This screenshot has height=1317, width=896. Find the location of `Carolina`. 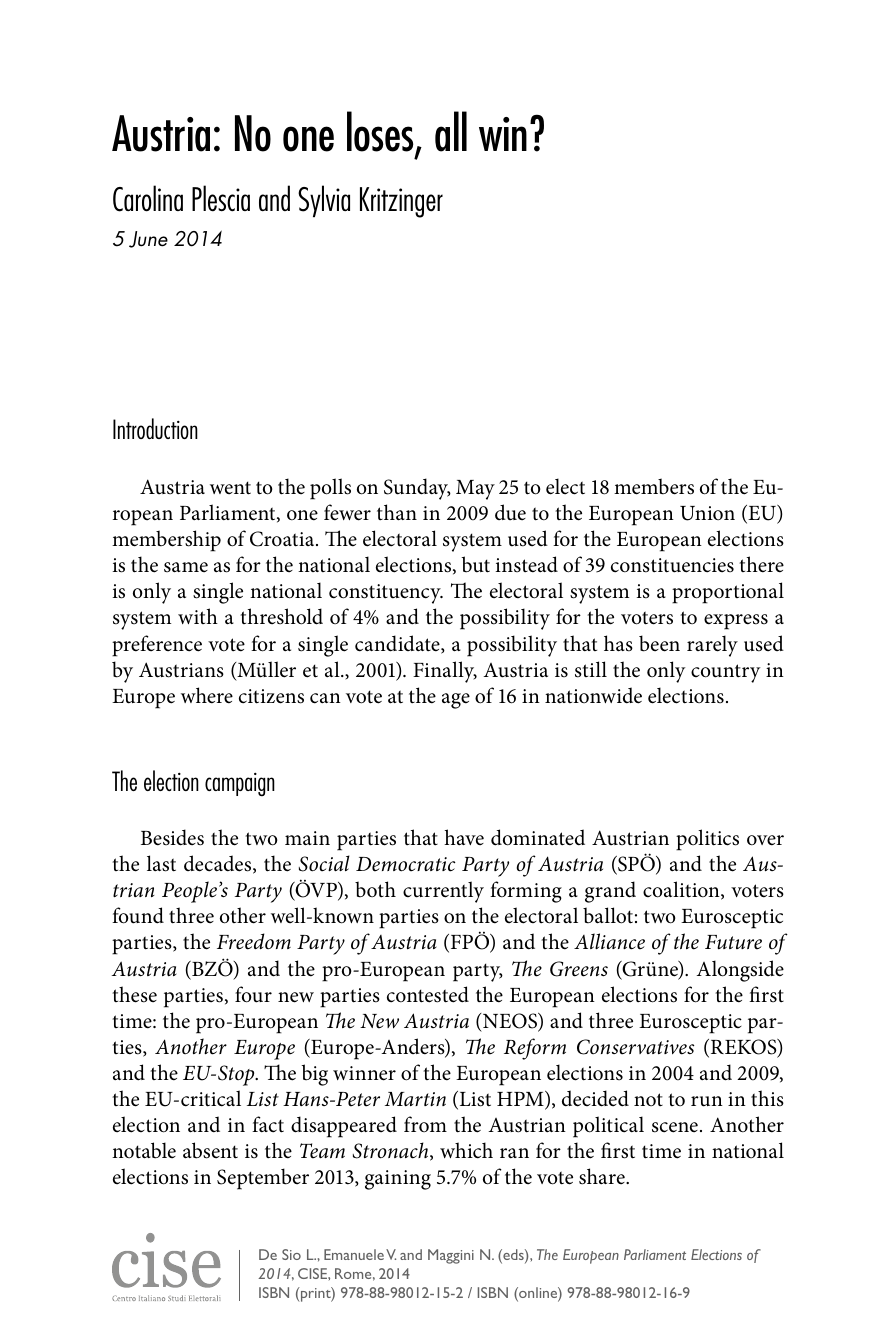

Carolina is located at coordinates (148, 198).
